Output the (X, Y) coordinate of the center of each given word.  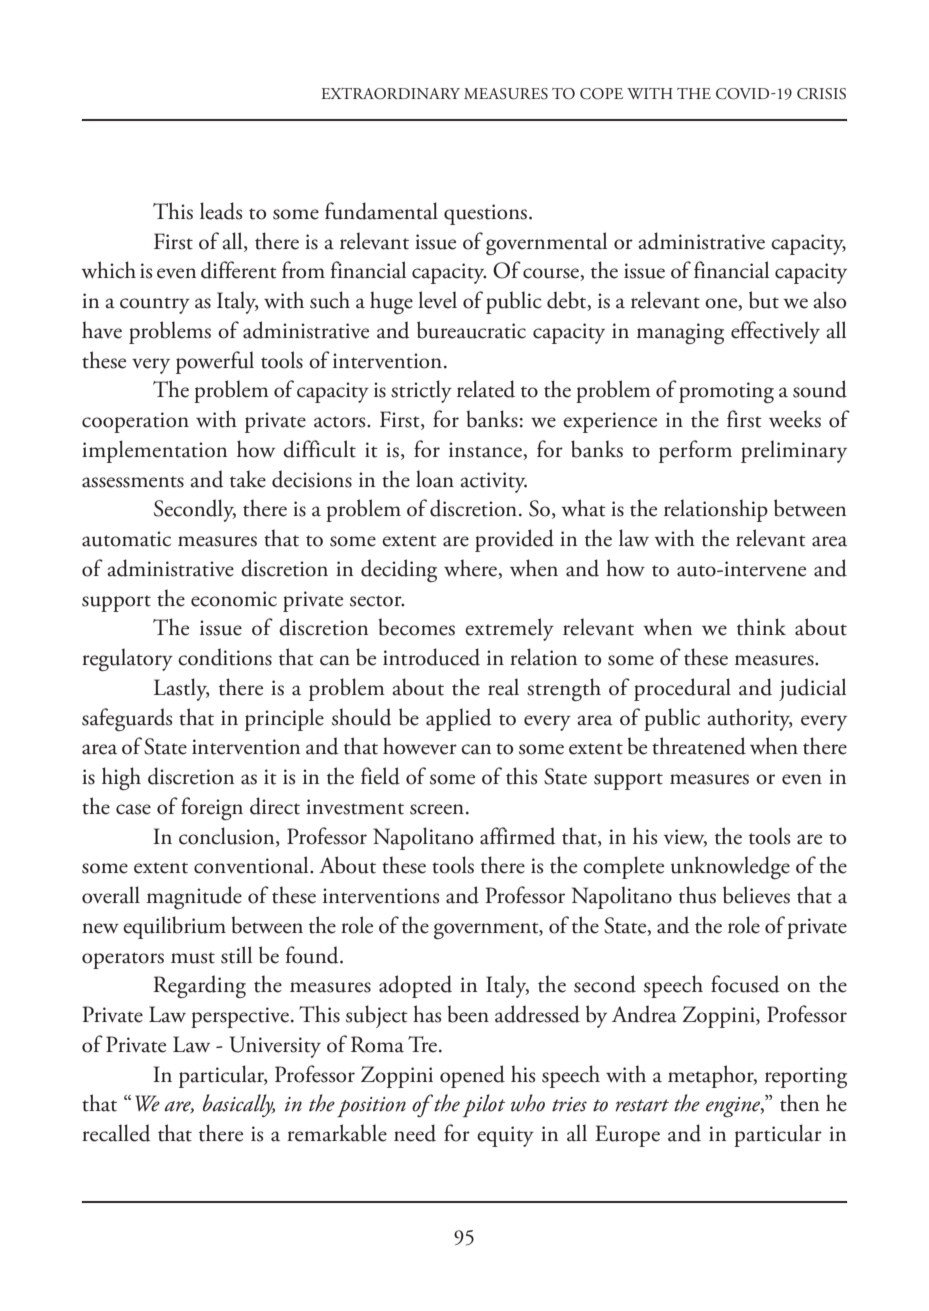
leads (221, 211)
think (761, 627)
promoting (726, 392)
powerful (215, 362)
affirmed (517, 836)
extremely (509, 629)
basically (239, 1105)
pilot (484, 1106)
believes (756, 895)
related (486, 389)
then (799, 1103)
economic (234, 599)
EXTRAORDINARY (390, 94)
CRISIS (821, 94)
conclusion (228, 837)
